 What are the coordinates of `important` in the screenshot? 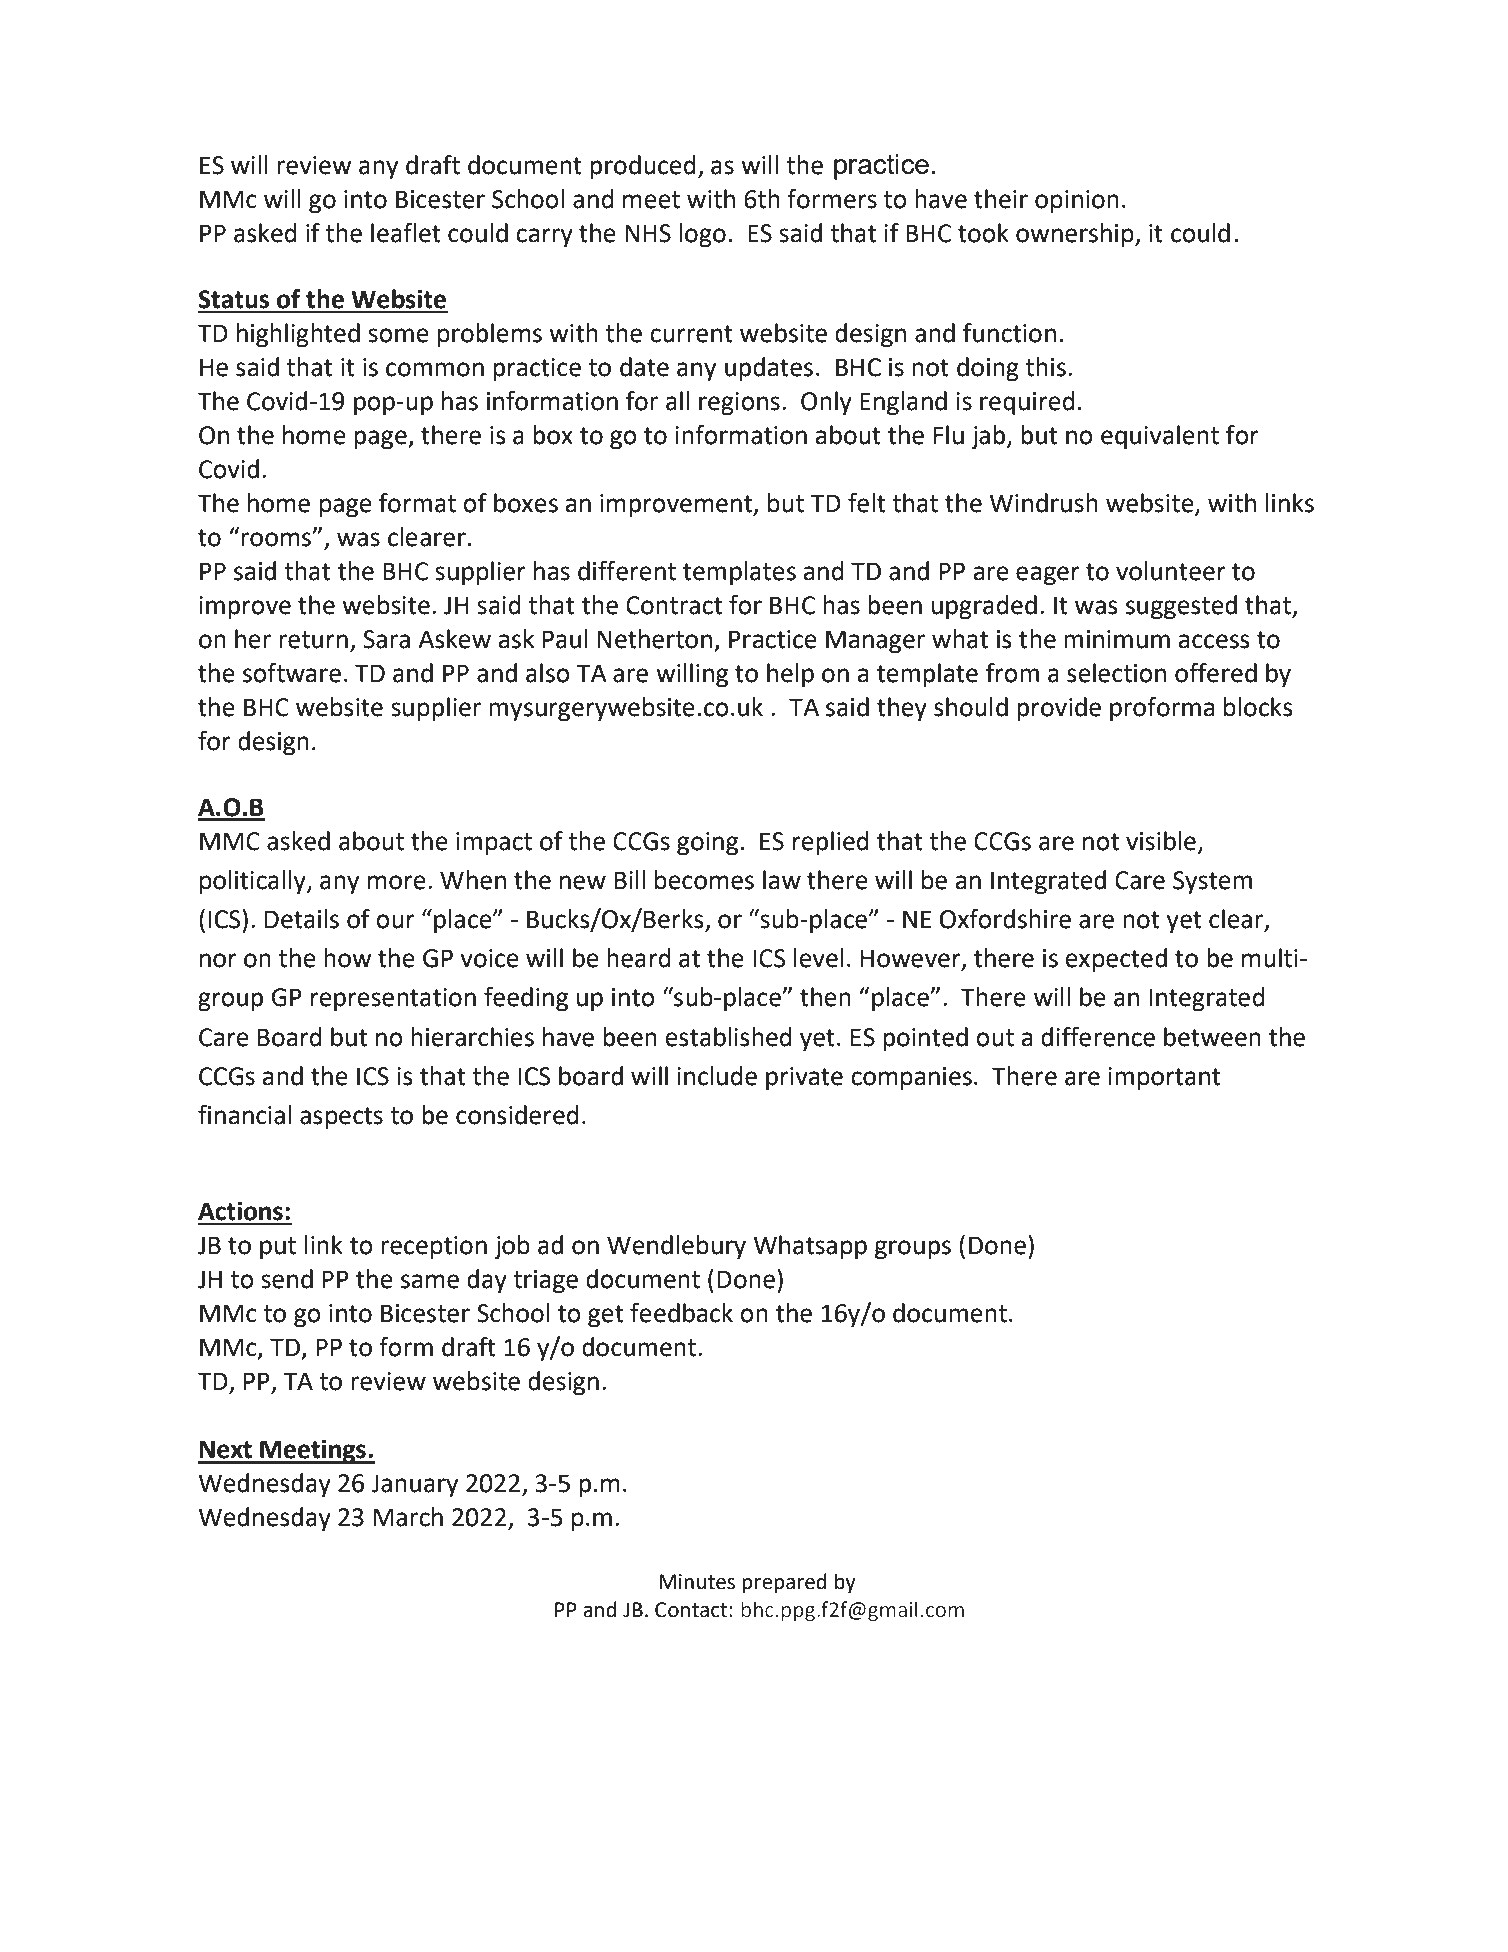 It's located at (1164, 1079).
